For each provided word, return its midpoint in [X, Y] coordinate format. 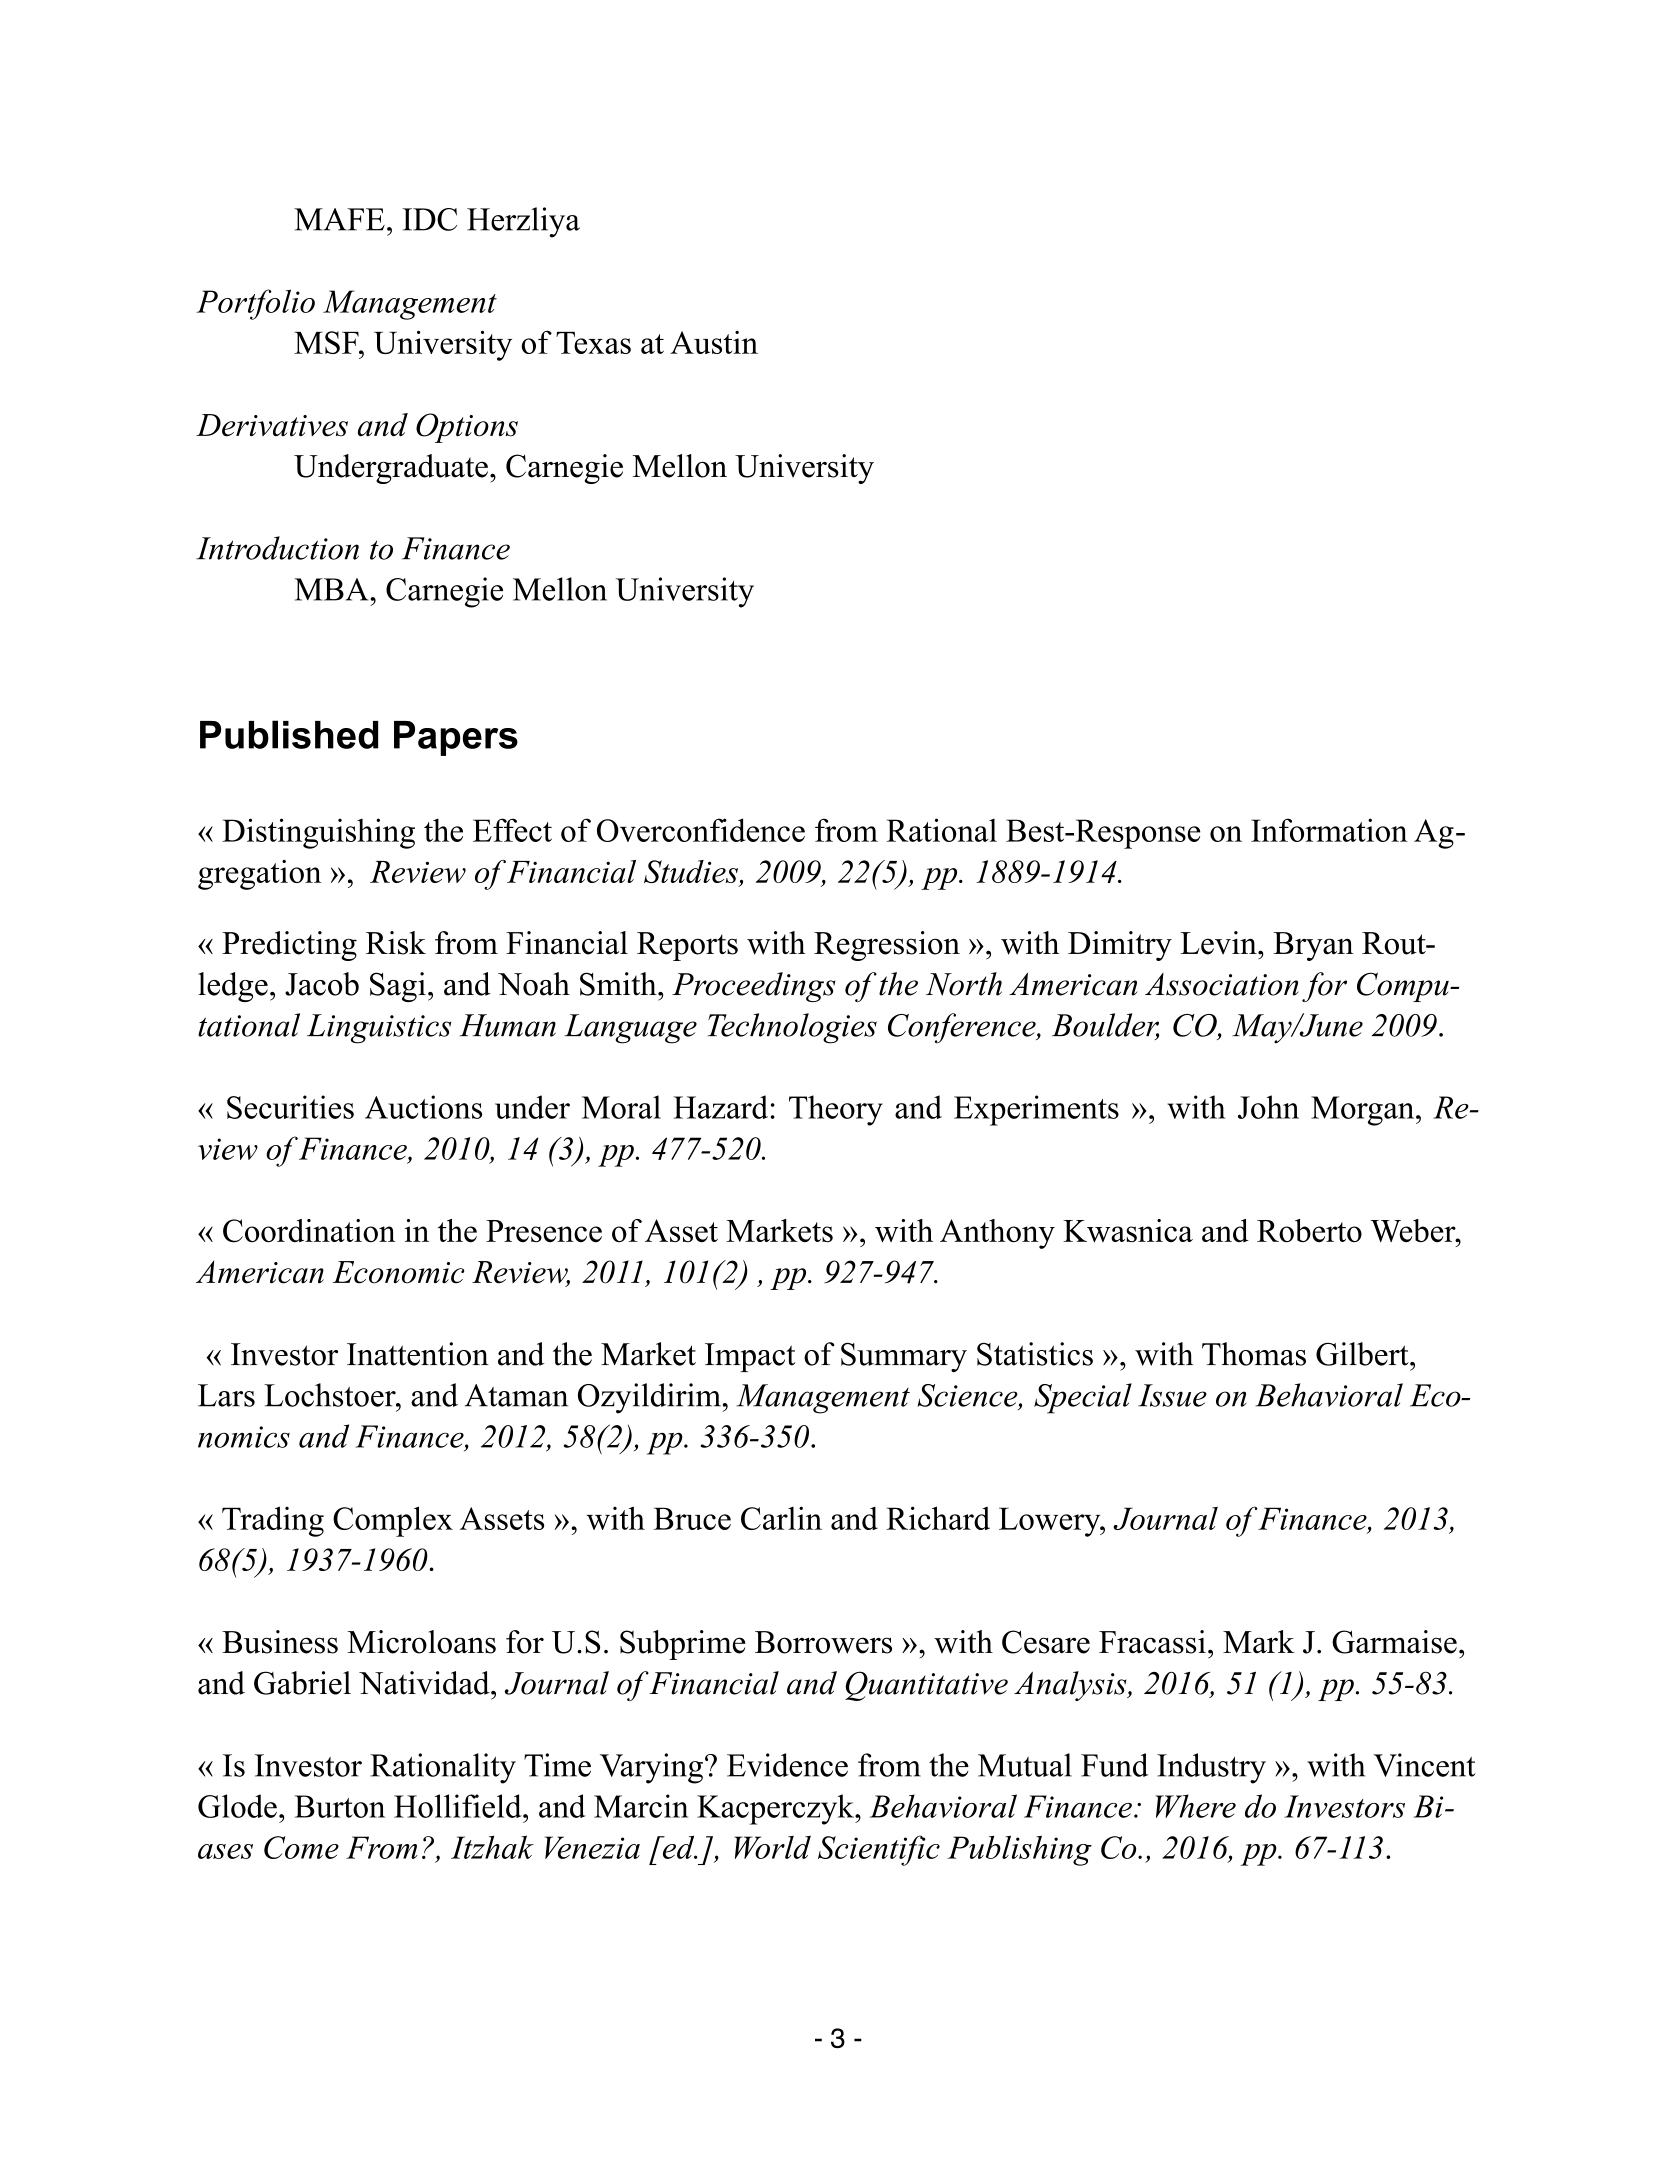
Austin [714, 342]
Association [1222, 984]
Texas [593, 343]
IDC [430, 219]
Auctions [423, 1107]
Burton [340, 1806]
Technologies [792, 1028]
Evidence [787, 1765]
